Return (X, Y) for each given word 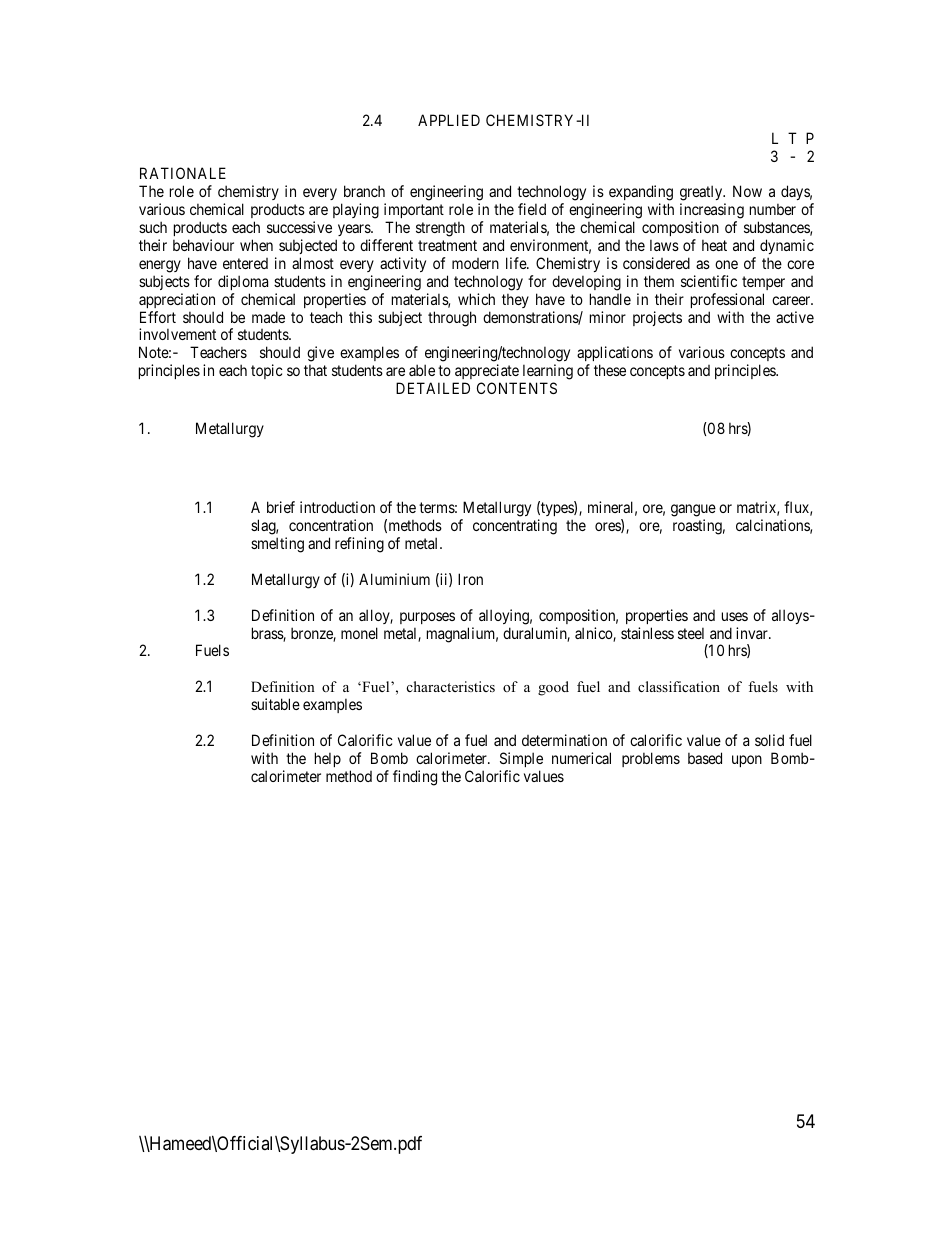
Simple (521, 759)
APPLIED (449, 120)
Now (747, 191)
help (328, 759)
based (705, 758)
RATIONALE (183, 173)
